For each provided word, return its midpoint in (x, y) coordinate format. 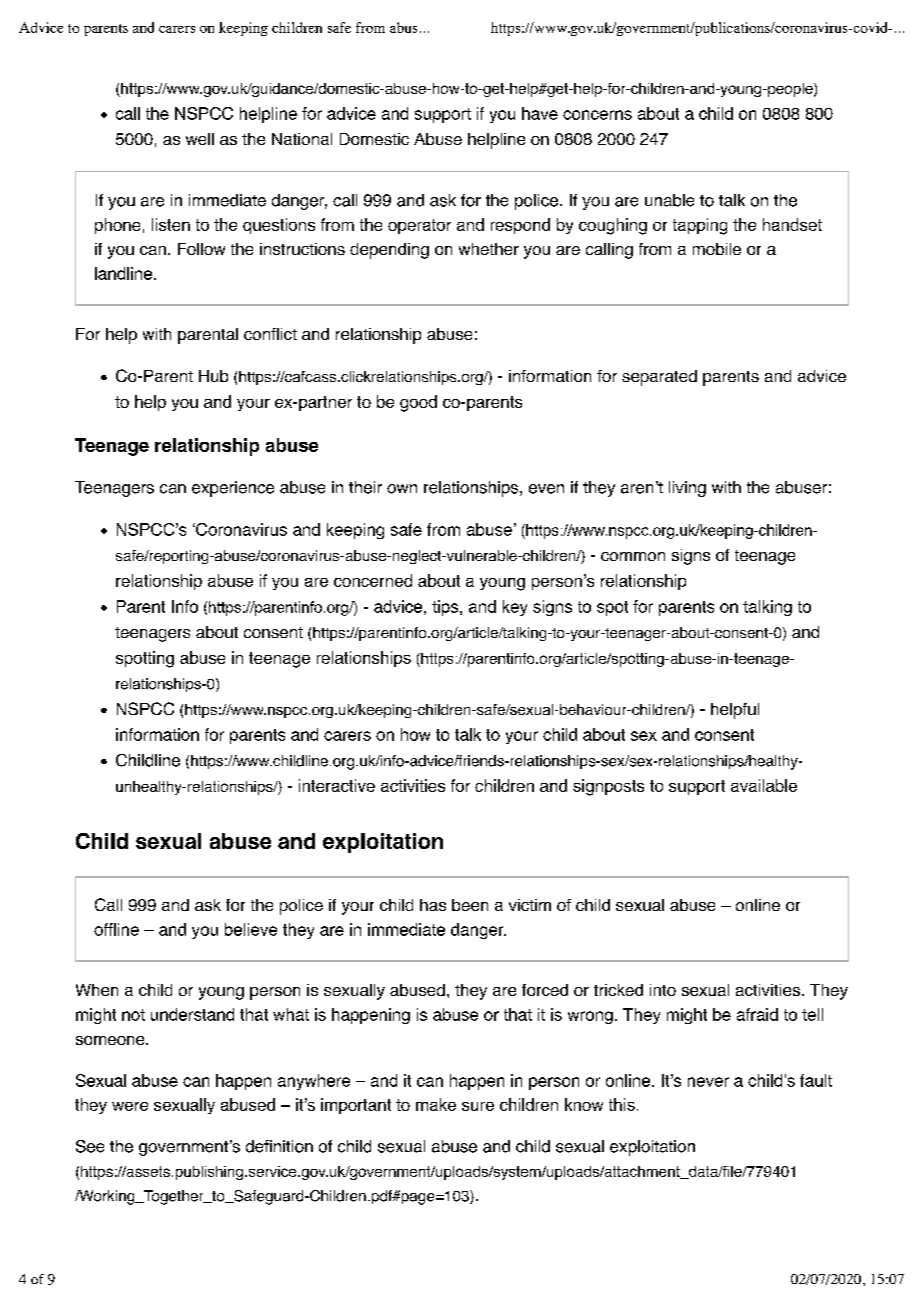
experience (233, 489)
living (687, 489)
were (130, 1106)
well (200, 139)
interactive (337, 785)
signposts (608, 787)
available (764, 785)
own (402, 489)
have (540, 113)
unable (669, 200)
